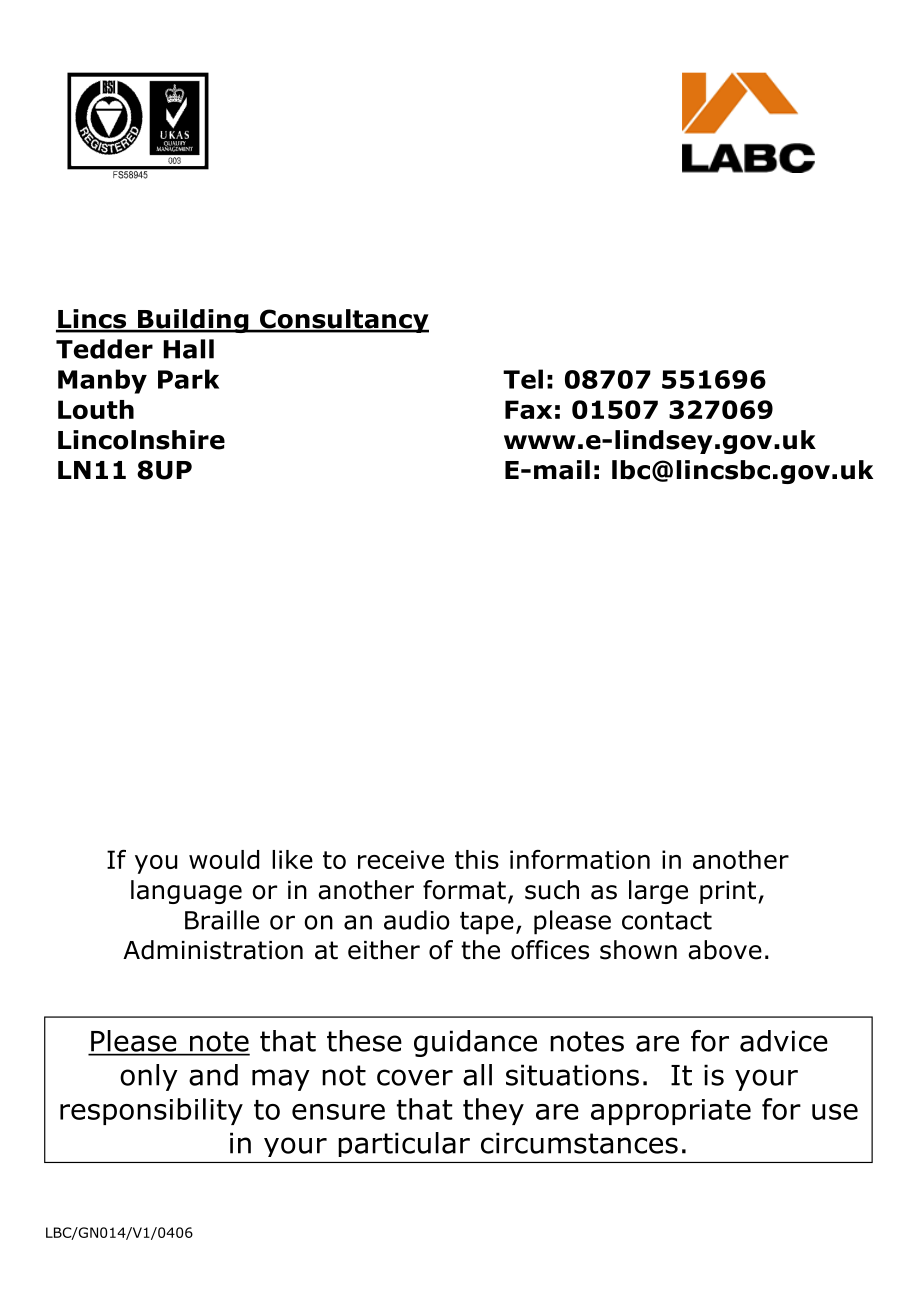  Describe the element at coordinates (528, 409) in the image. I see `Fax` at that location.
